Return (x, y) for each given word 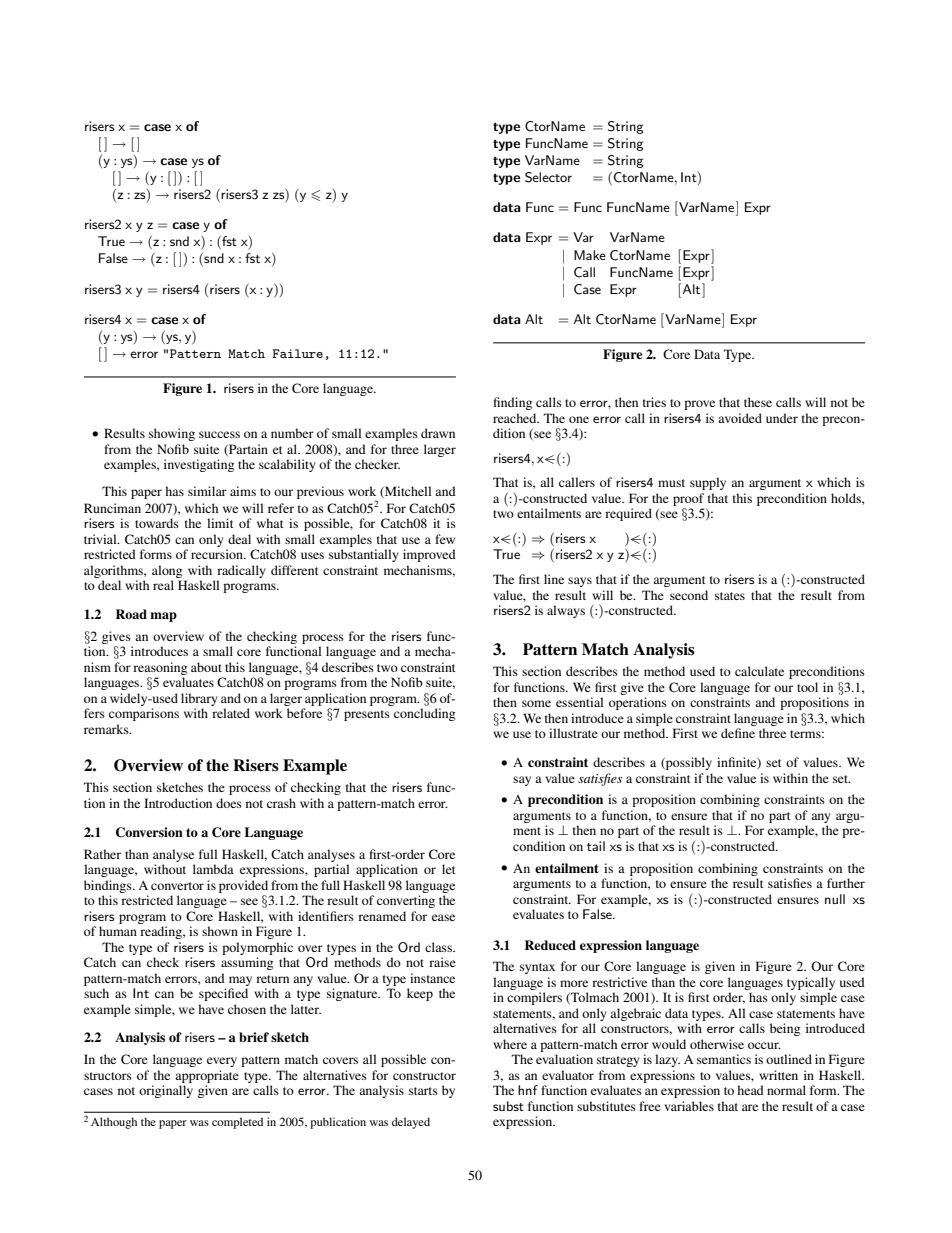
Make (590, 255)
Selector (548, 177)
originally (166, 1091)
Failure (297, 353)
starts (423, 1091)
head (750, 1090)
